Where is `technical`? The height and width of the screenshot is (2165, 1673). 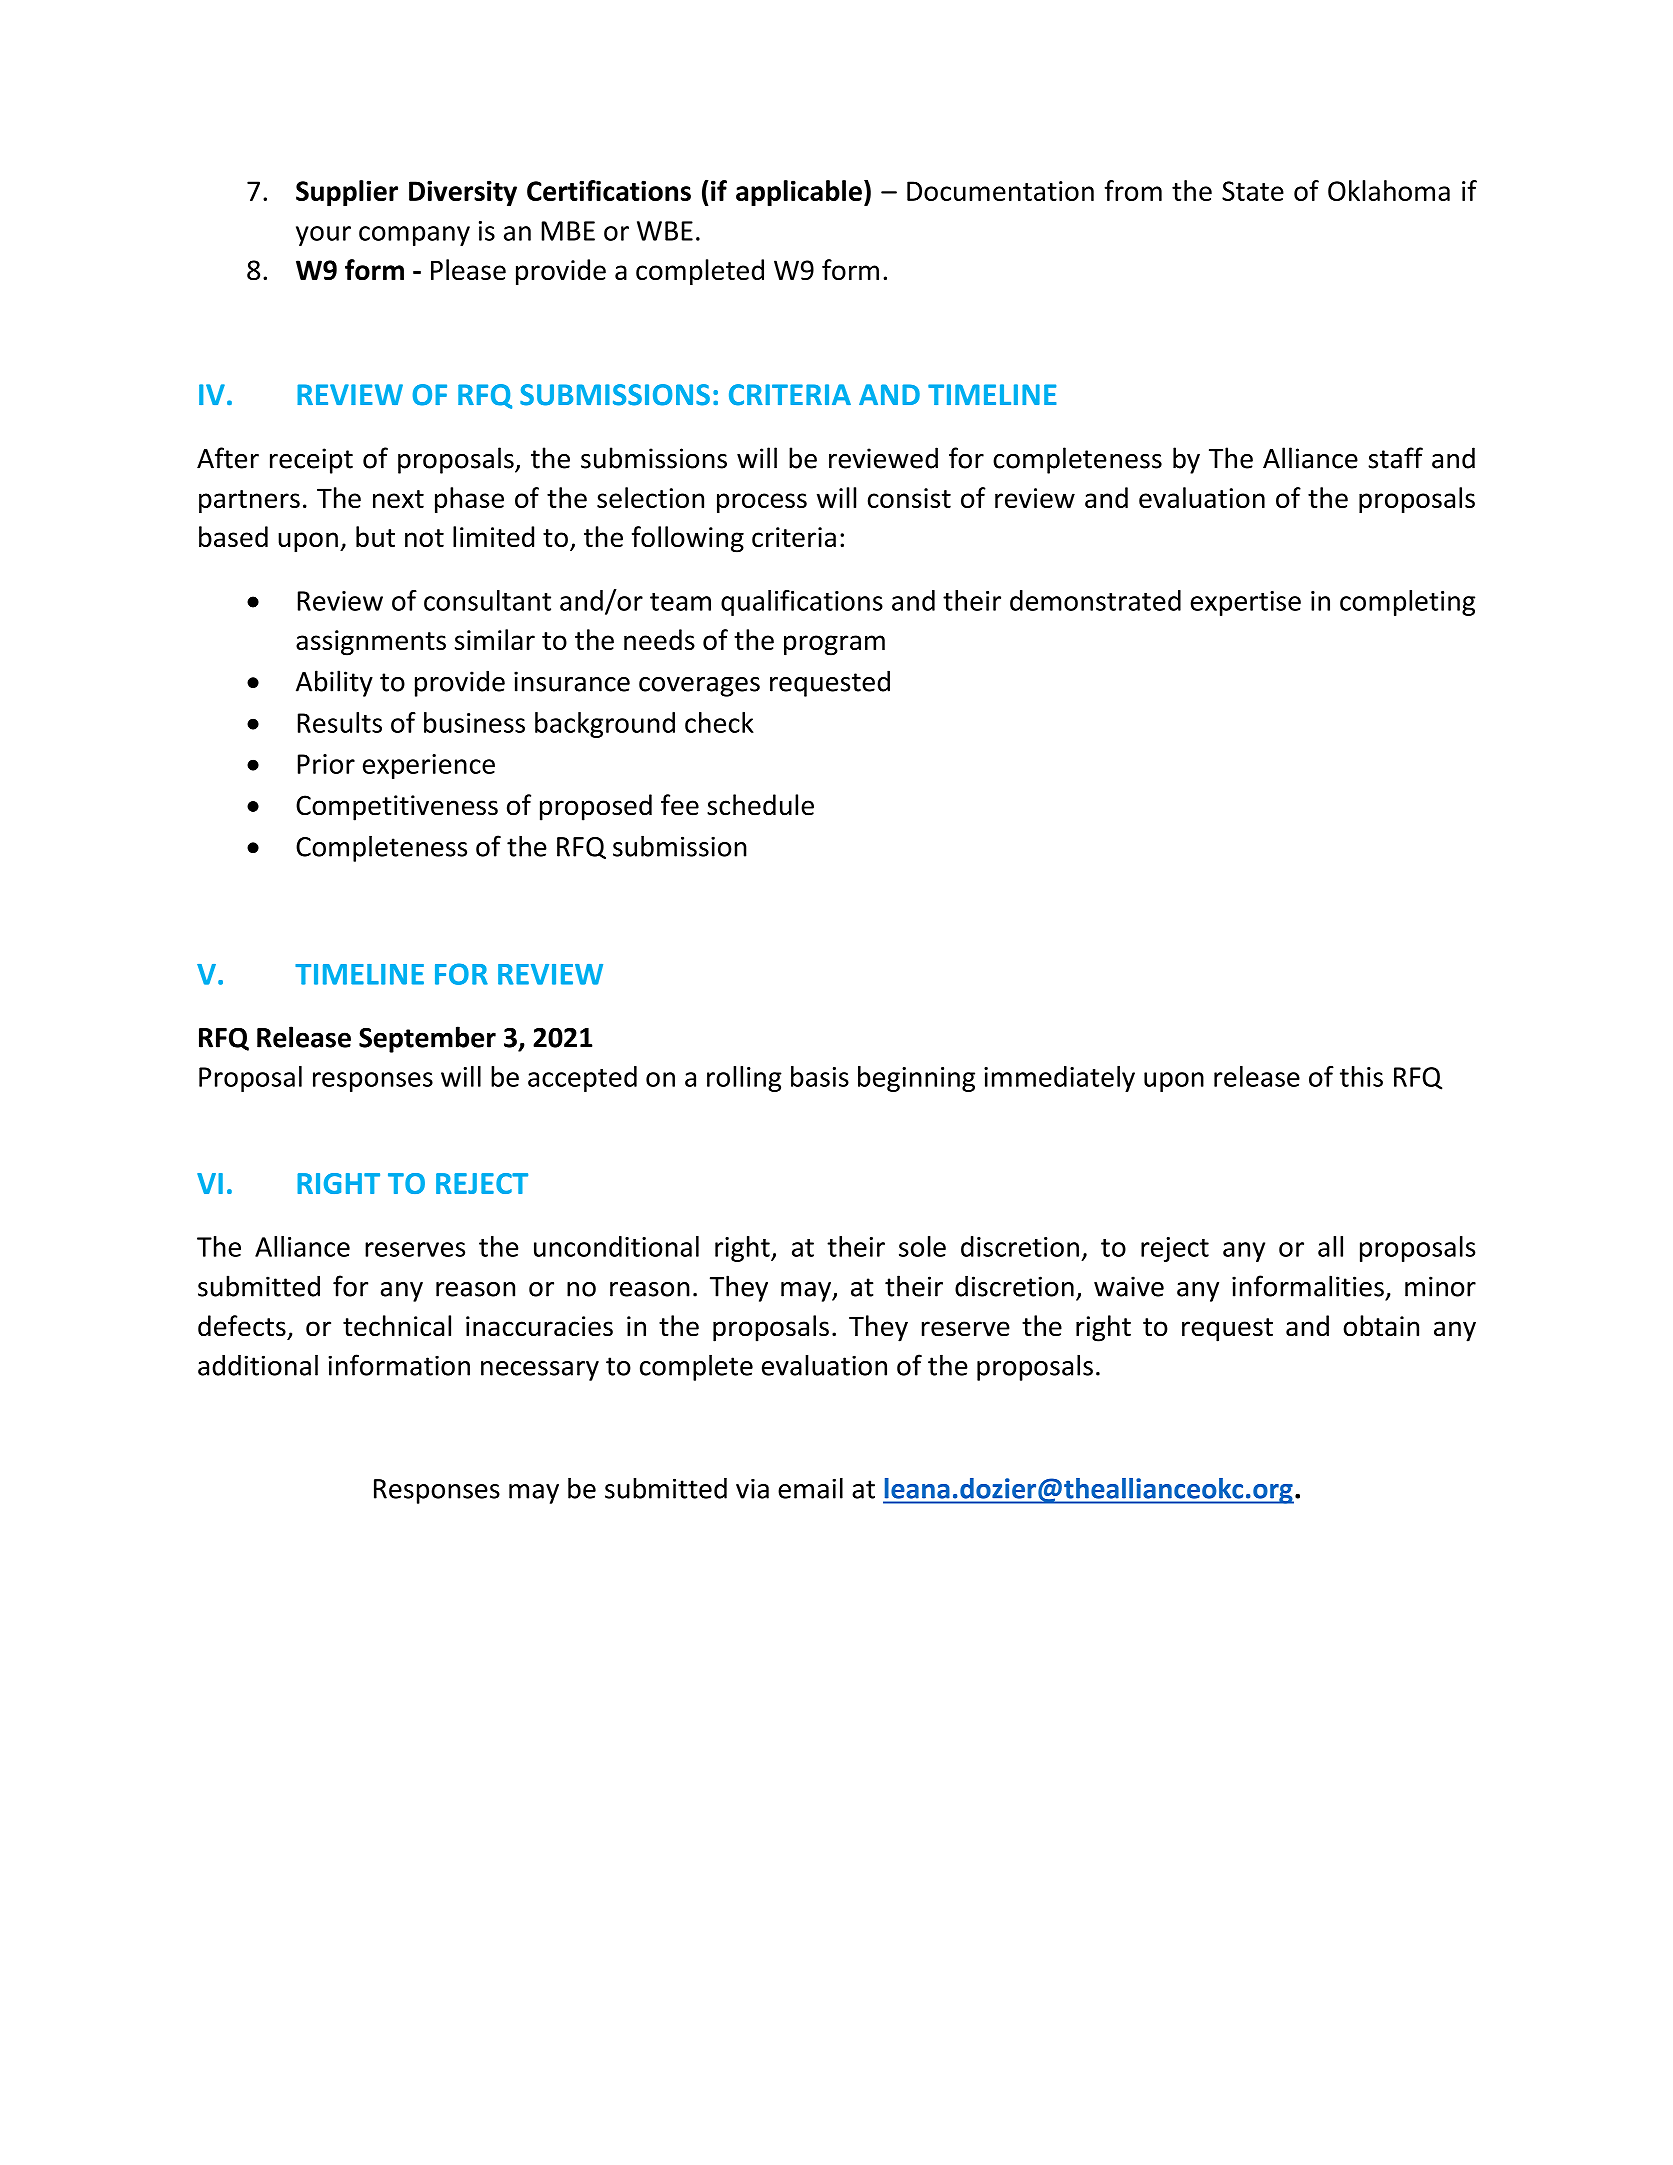
technical is located at coordinates (397, 1326).
